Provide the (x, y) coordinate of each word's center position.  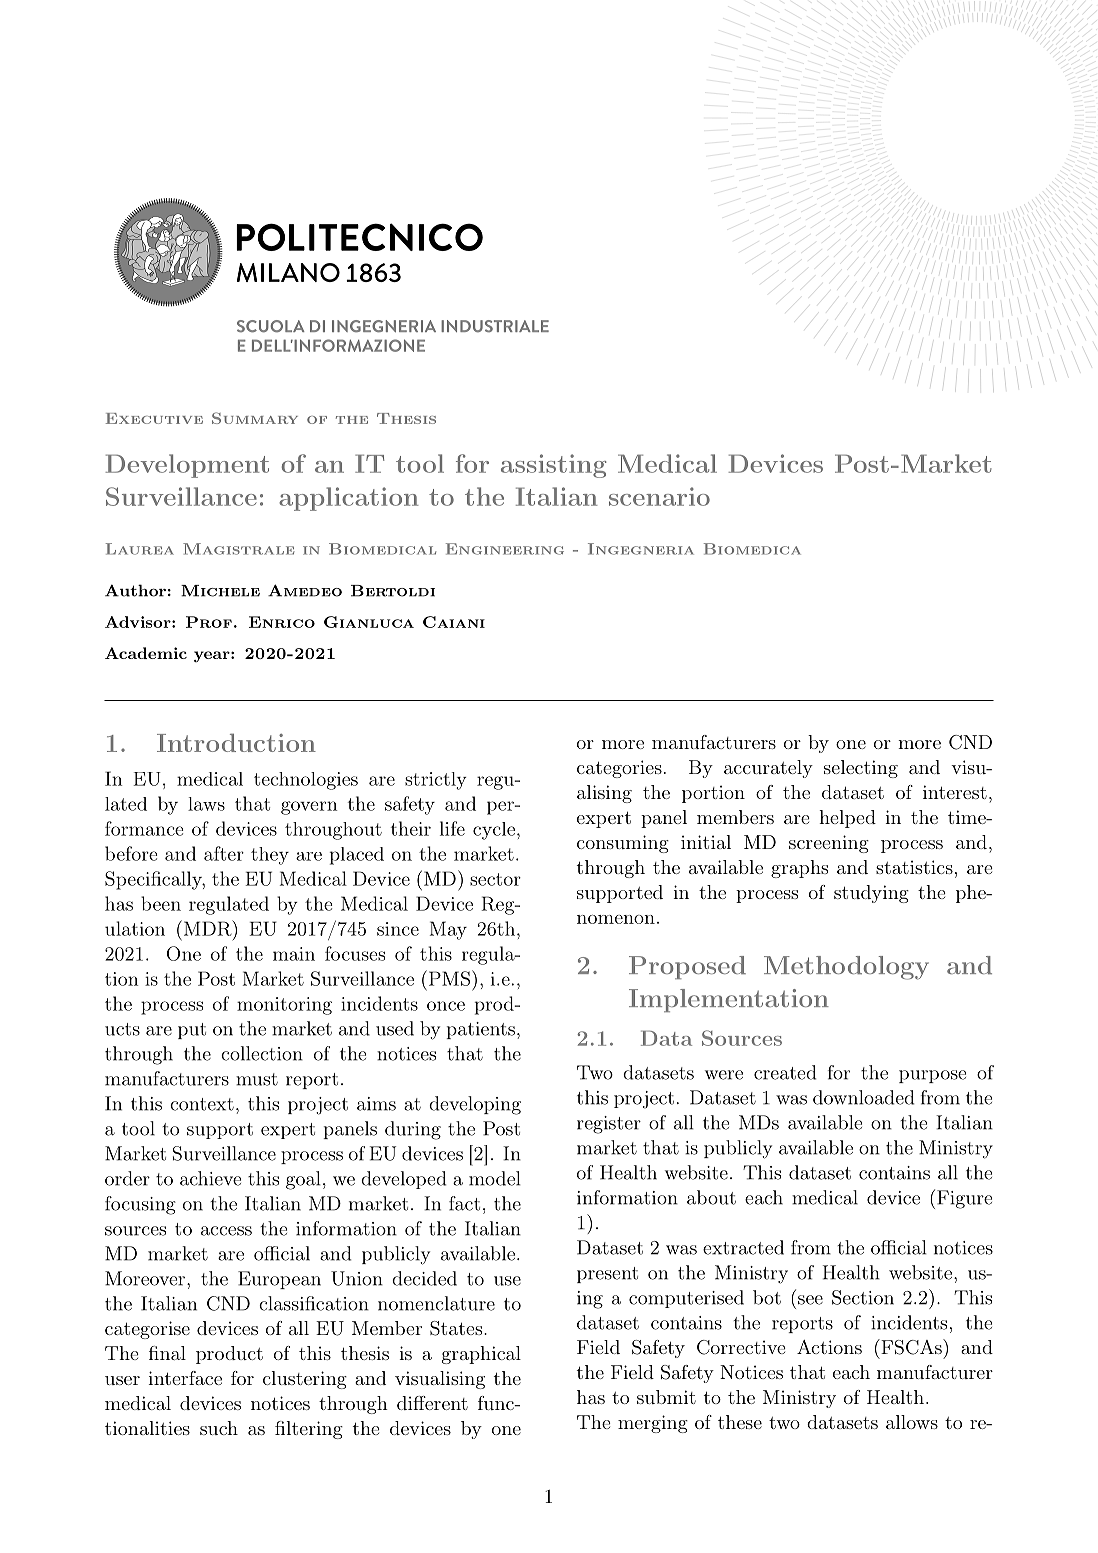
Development (187, 466)
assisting (554, 466)
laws (206, 804)
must (257, 1079)
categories (619, 769)
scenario (659, 496)
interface (185, 1378)
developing (475, 1105)
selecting (861, 769)
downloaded (863, 1097)
